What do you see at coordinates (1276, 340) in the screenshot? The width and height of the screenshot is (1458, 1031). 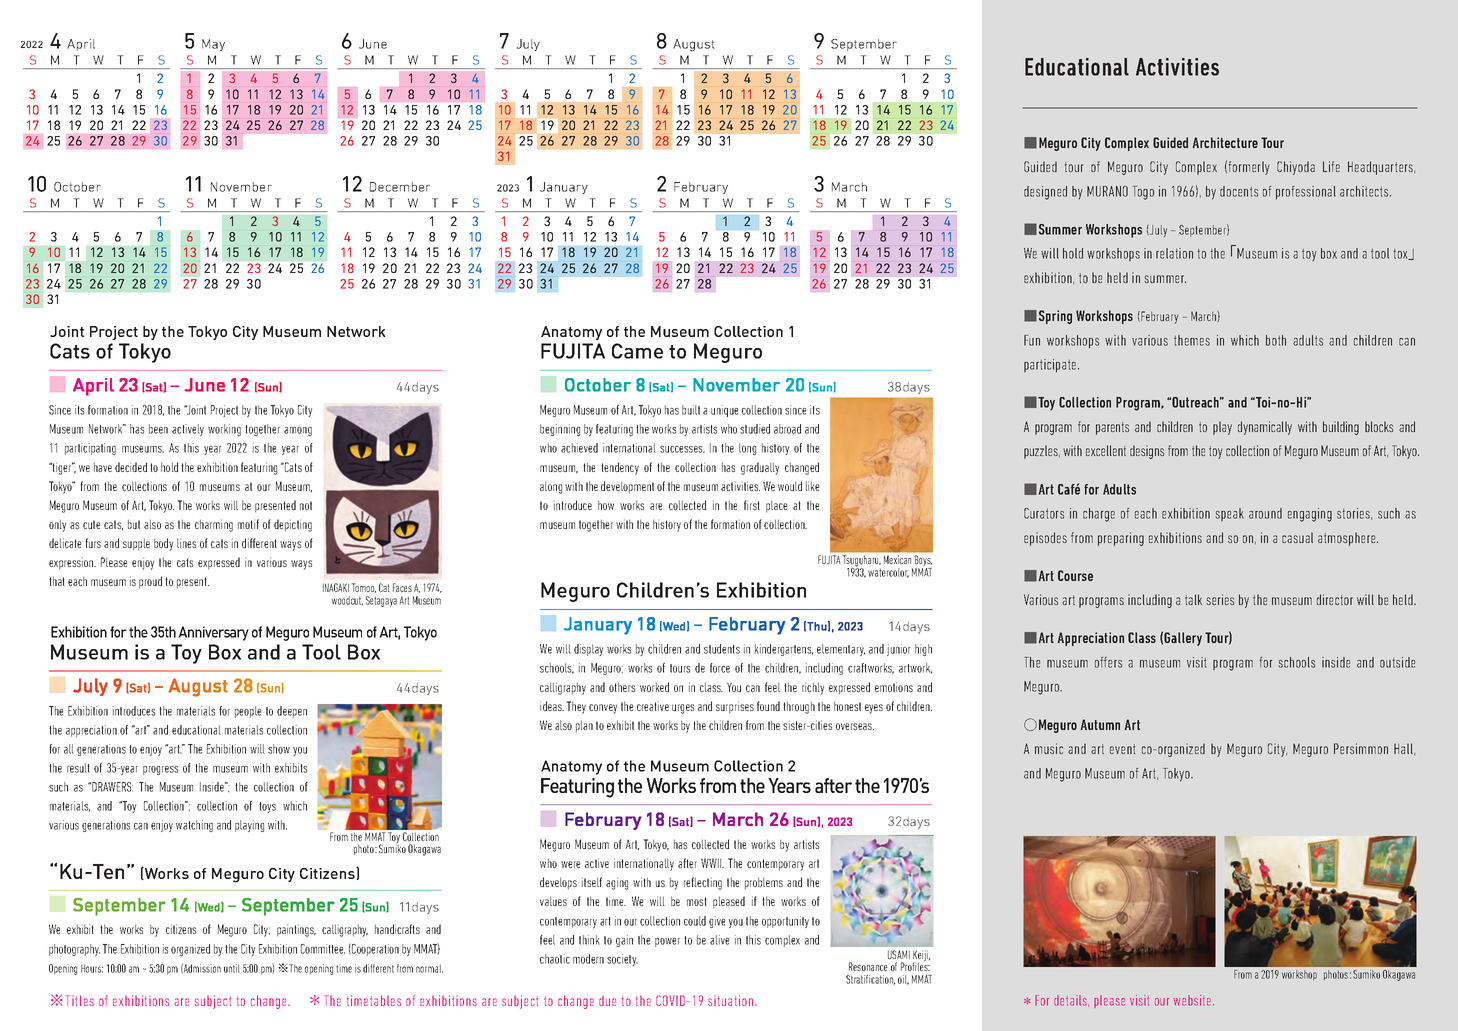 I see `both` at bounding box center [1276, 340].
